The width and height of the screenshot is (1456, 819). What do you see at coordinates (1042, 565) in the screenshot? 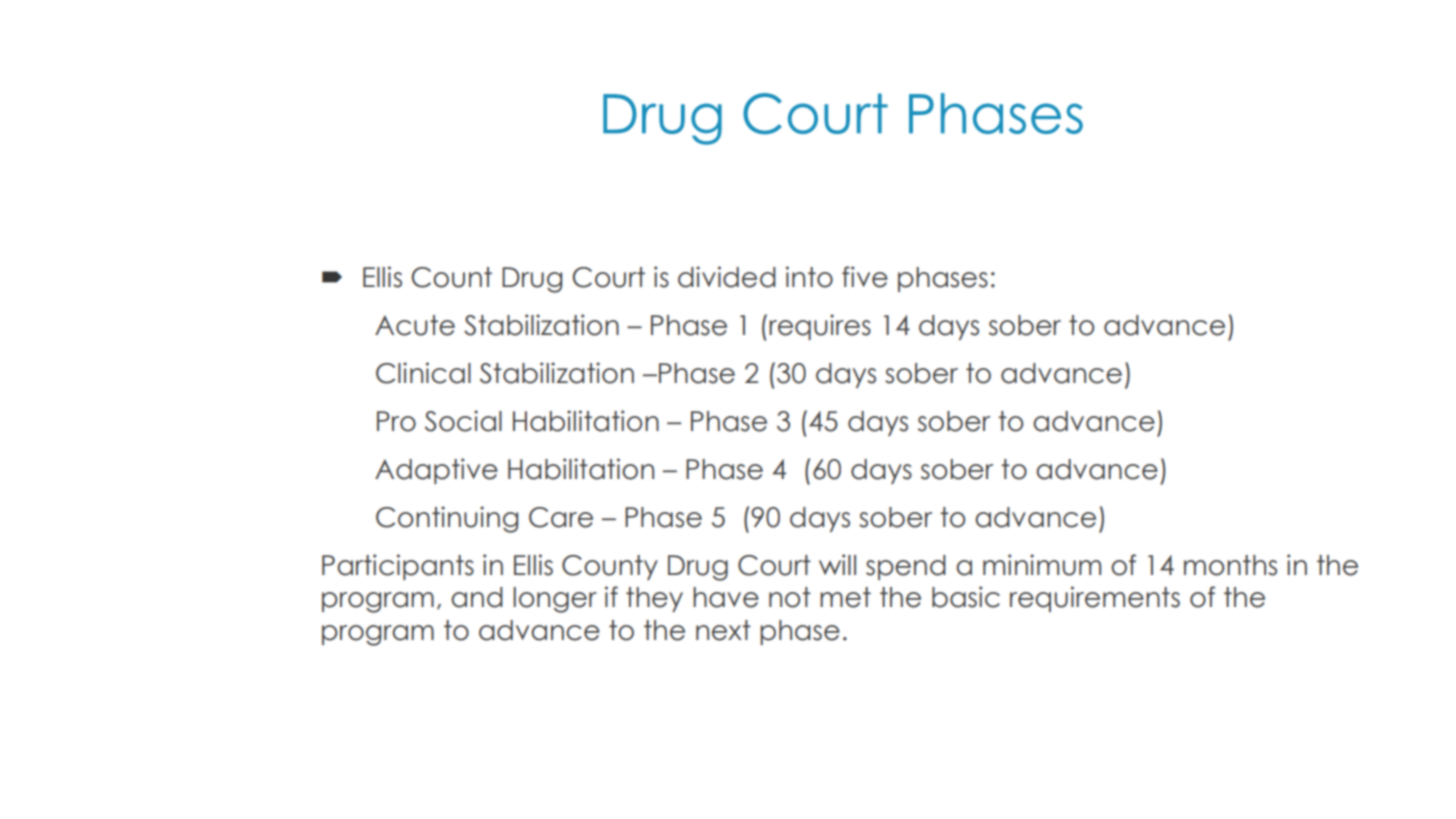
I see `minimum` at bounding box center [1042, 565].
